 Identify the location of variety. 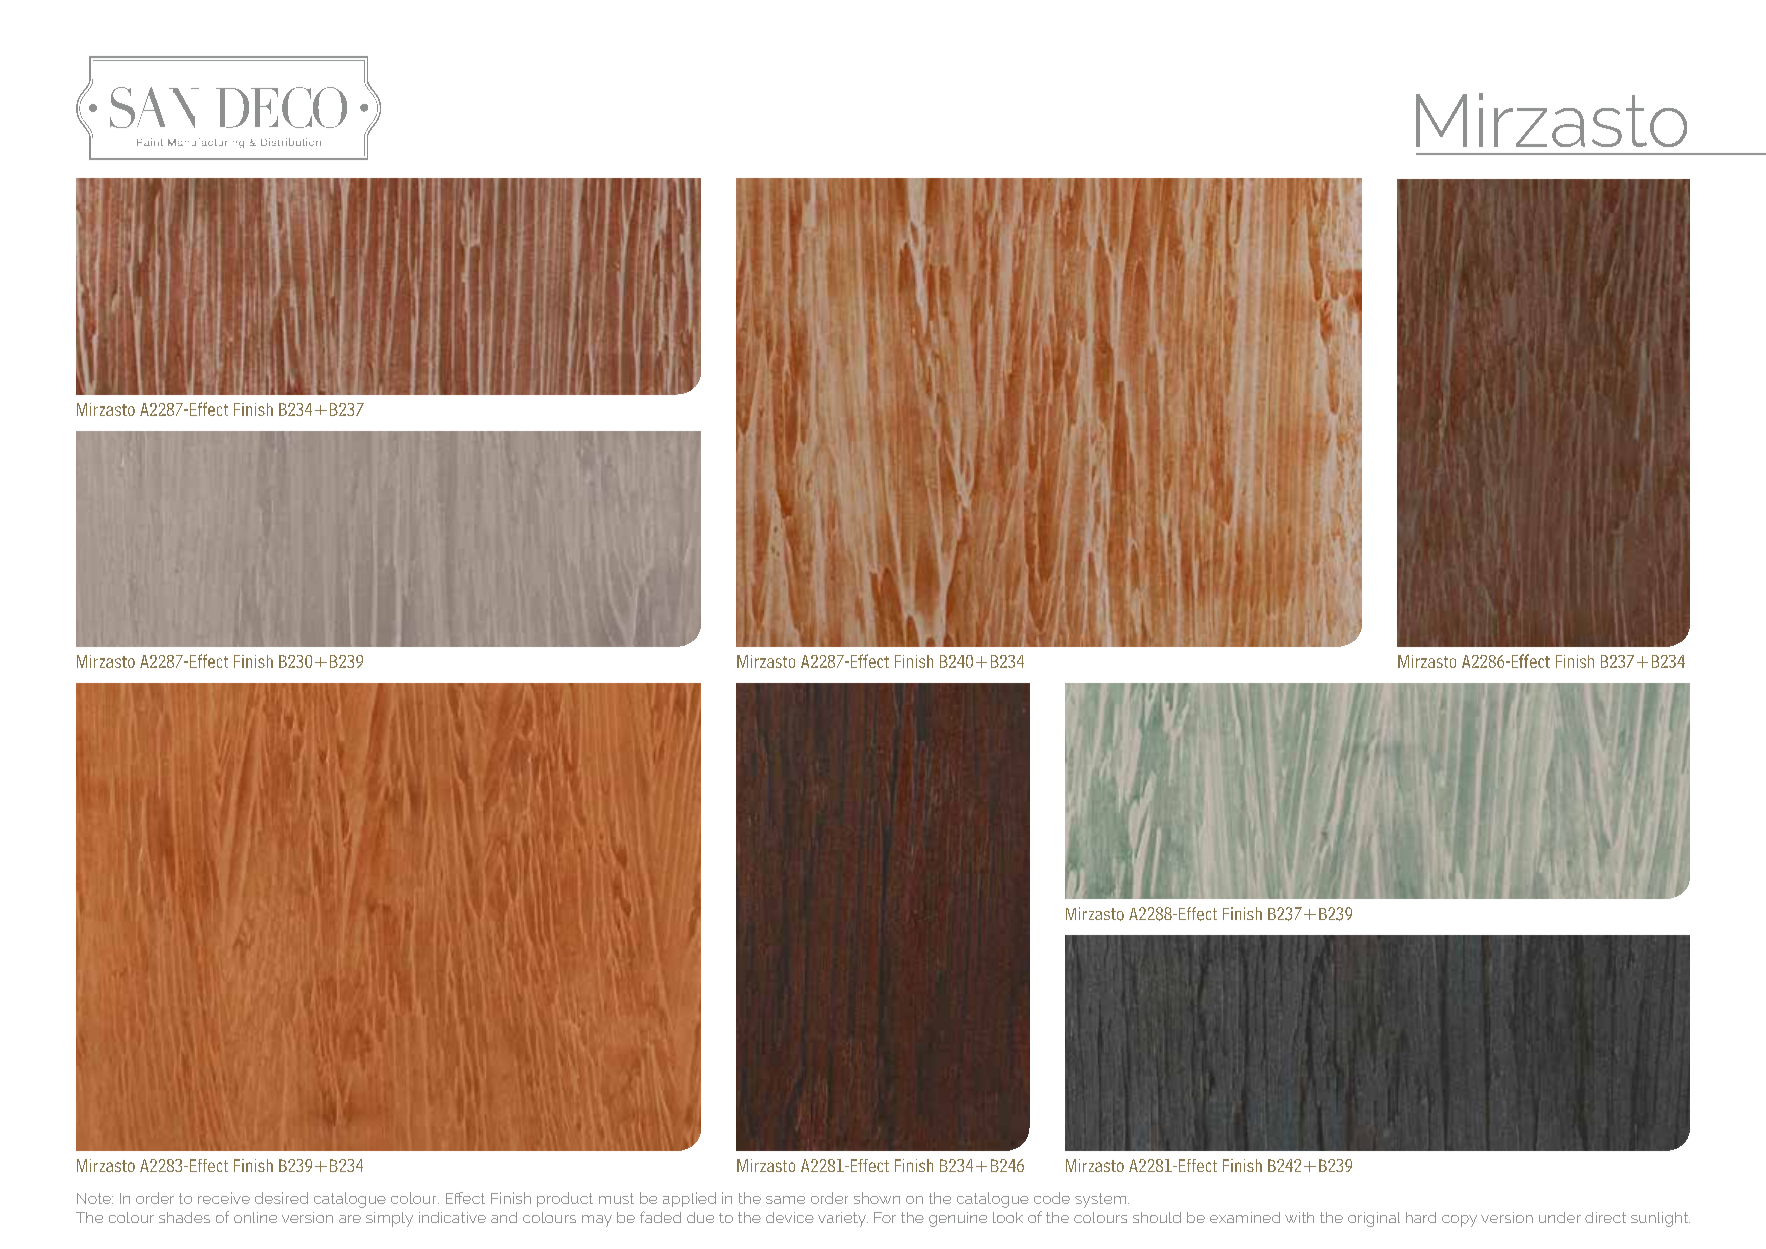
(843, 1219).
